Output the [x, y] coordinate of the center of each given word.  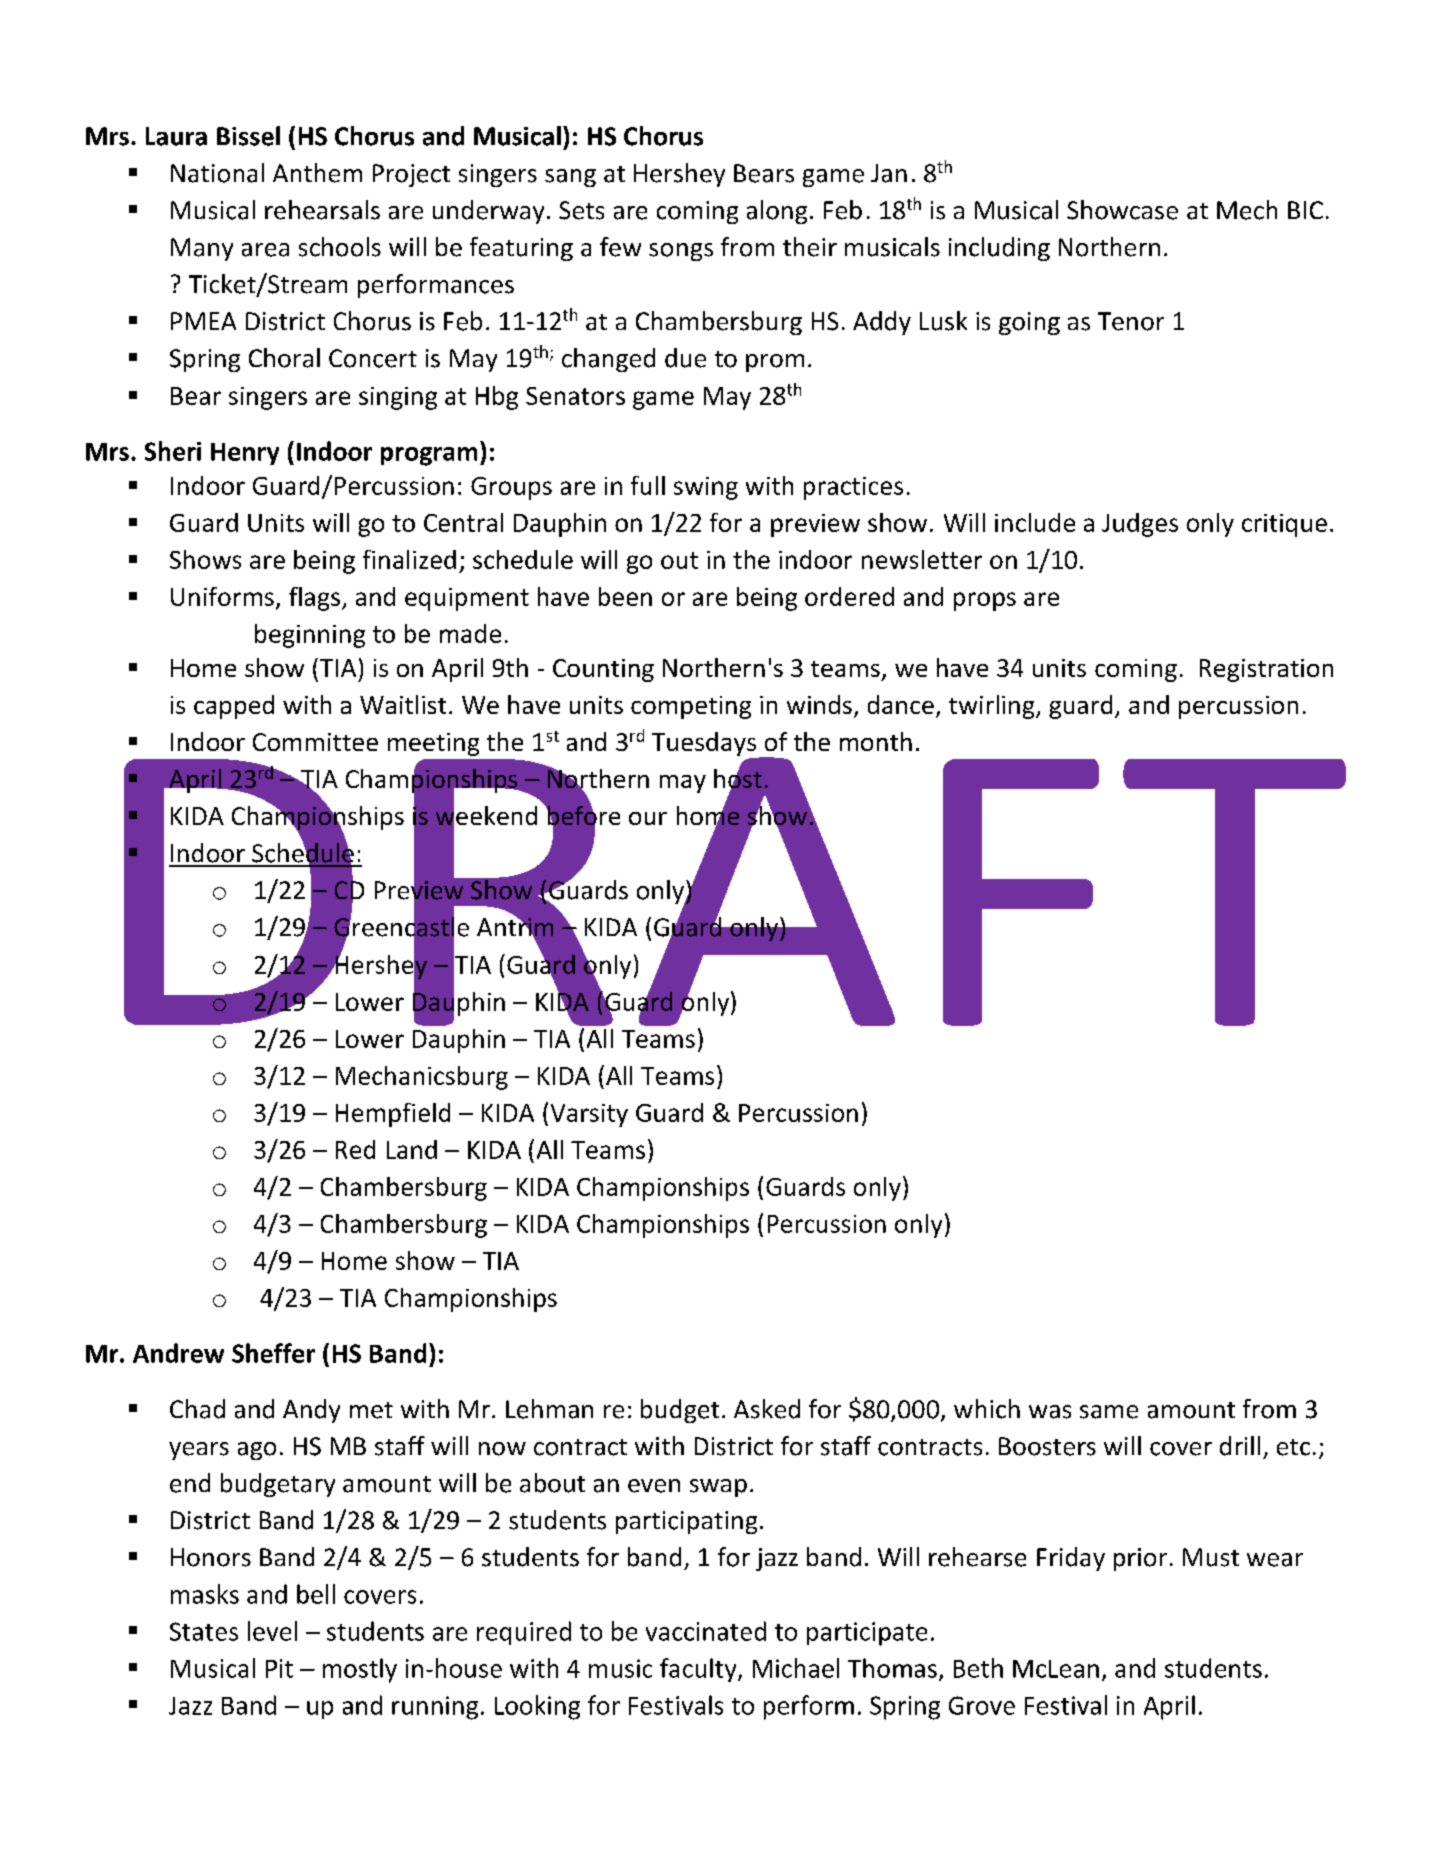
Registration [1266, 670]
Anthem [317, 173]
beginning [310, 636]
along [777, 212]
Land [412, 1149]
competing [691, 707]
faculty [699, 1670]
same [1109, 1412]
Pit [279, 1668]
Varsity [589, 1115]
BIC [1305, 210]
